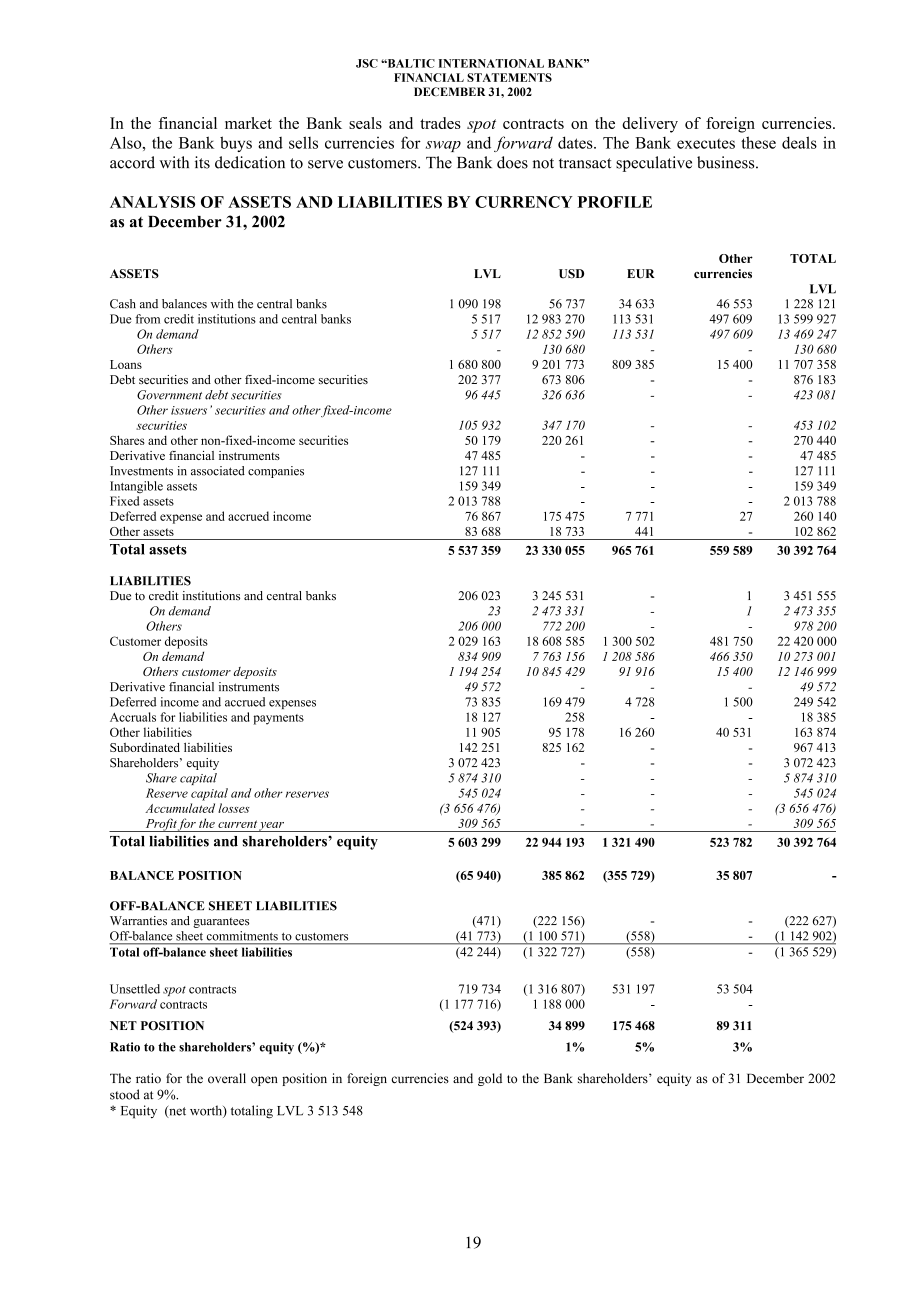 The width and height of the image is (924, 1308). What do you see at coordinates (706, 143) in the image?
I see `executes` at bounding box center [706, 143].
